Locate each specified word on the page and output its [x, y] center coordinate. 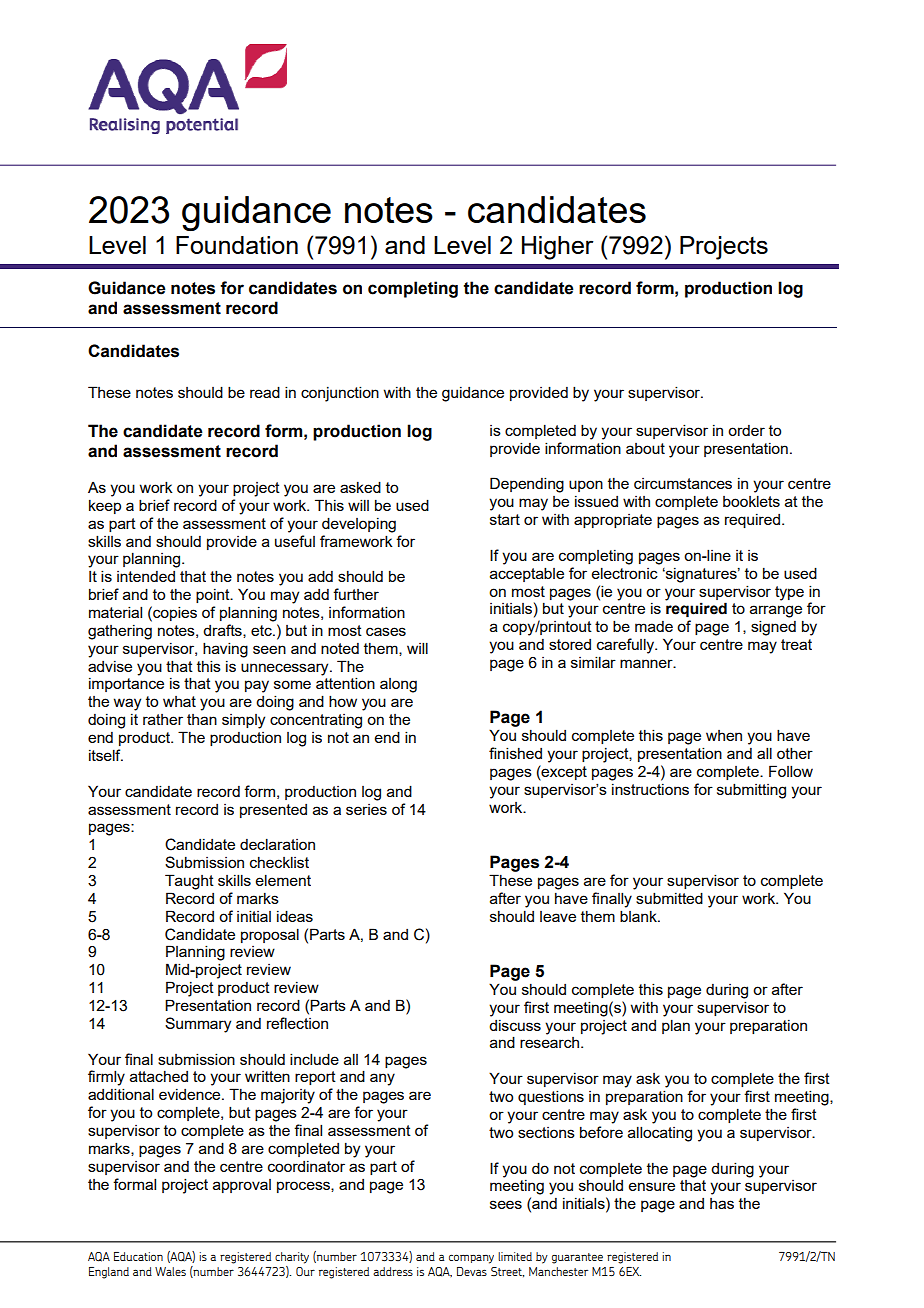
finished [515, 753]
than [202, 719]
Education [138, 1256]
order [746, 430]
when [724, 735]
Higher [558, 248]
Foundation [237, 245]
